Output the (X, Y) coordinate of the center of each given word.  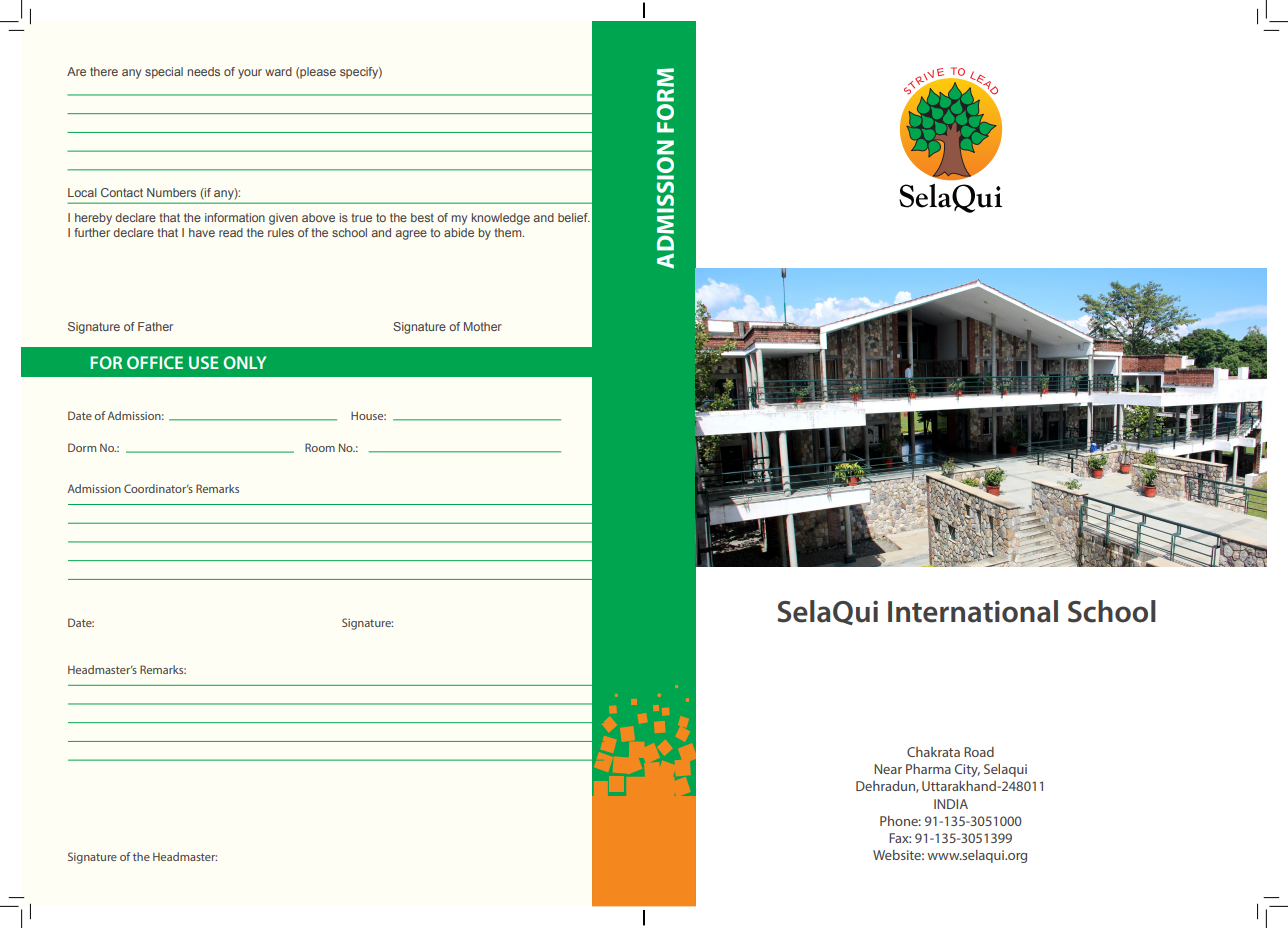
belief (574, 217)
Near (888, 769)
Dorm (82, 447)
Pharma (928, 769)
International (973, 611)
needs (203, 71)
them (509, 232)
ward (278, 71)
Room (320, 447)
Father (155, 326)
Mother (483, 326)
